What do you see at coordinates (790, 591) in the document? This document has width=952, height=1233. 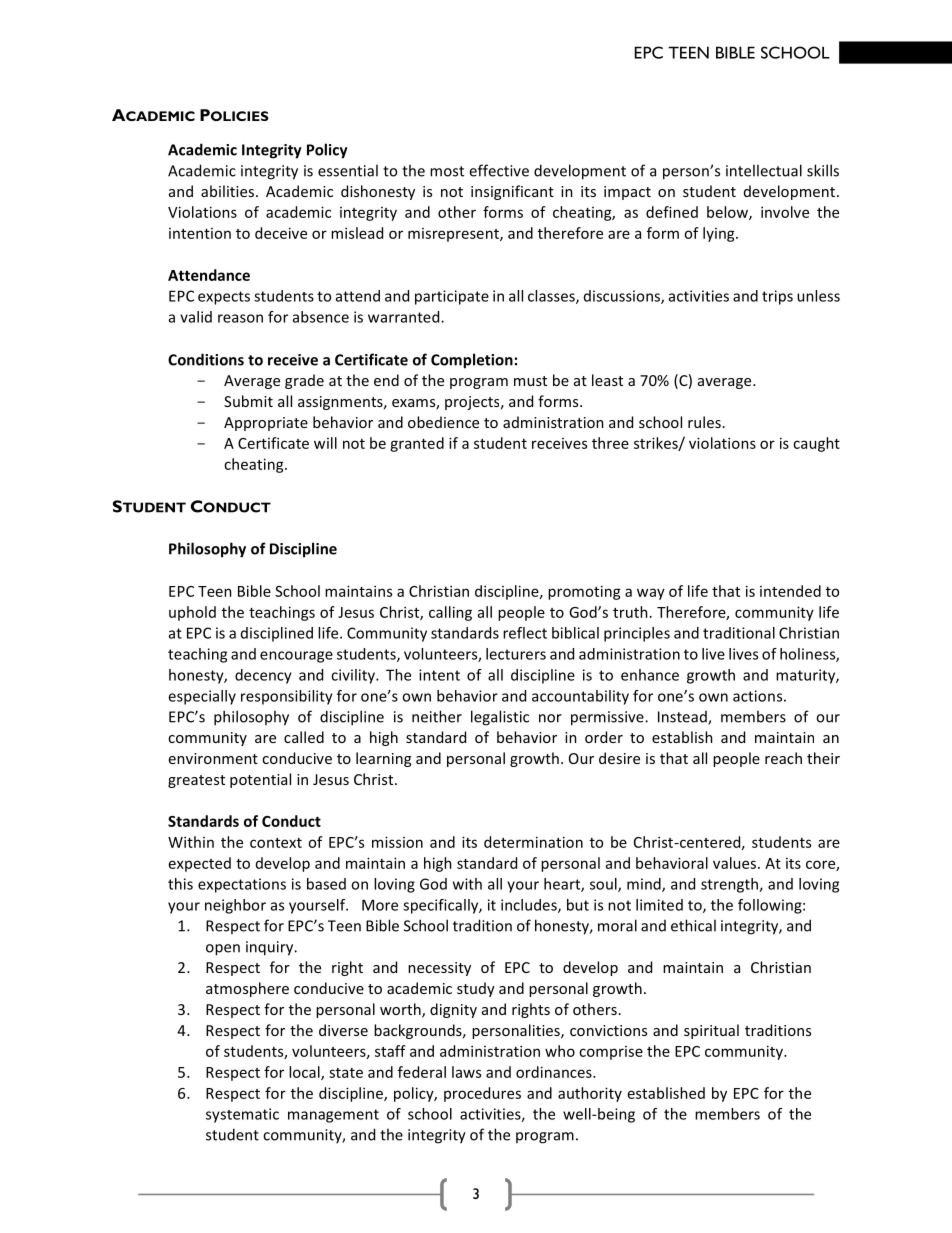 I see `intended` at bounding box center [790, 591].
